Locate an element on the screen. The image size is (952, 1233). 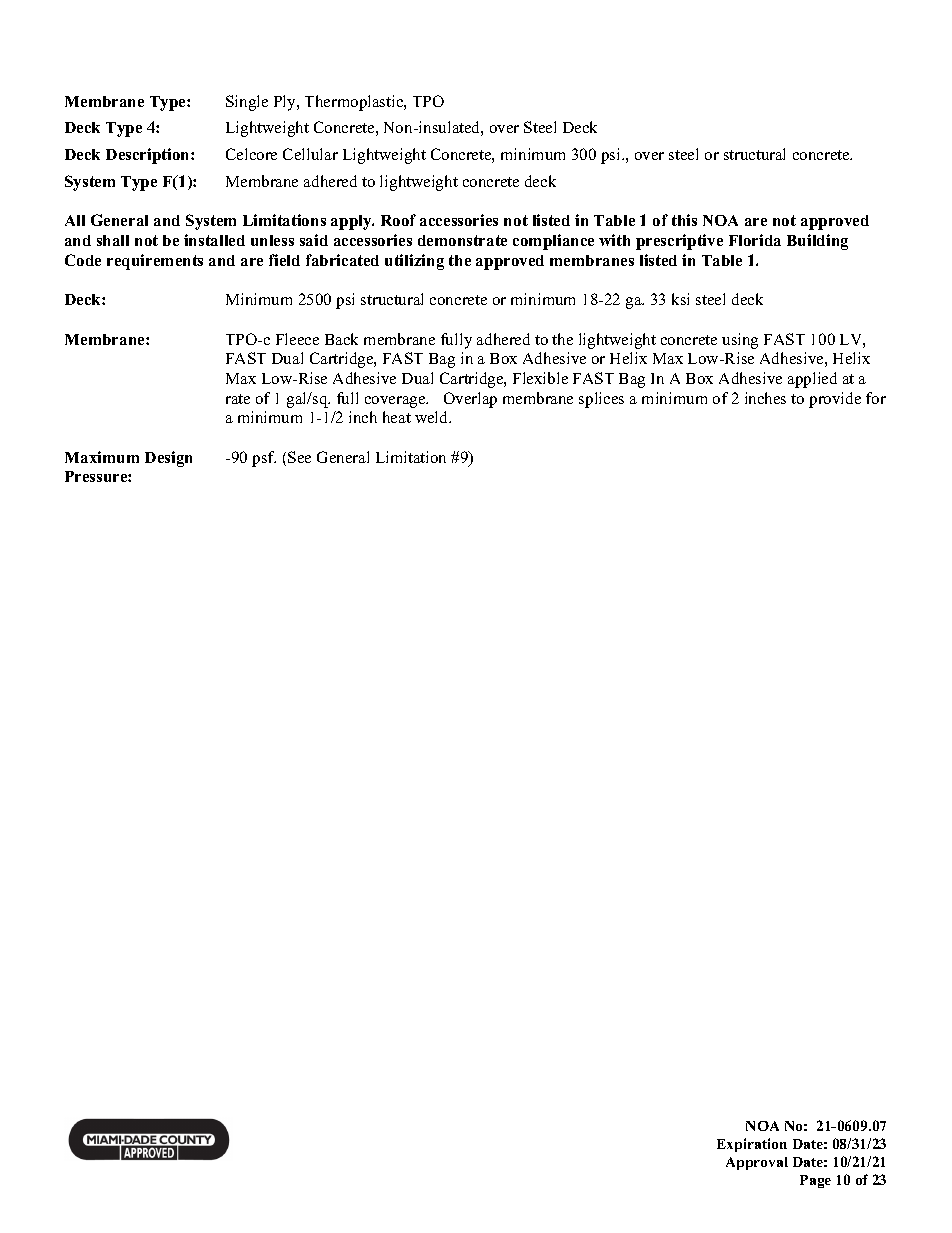
See is located at coordinates (299, 457).
